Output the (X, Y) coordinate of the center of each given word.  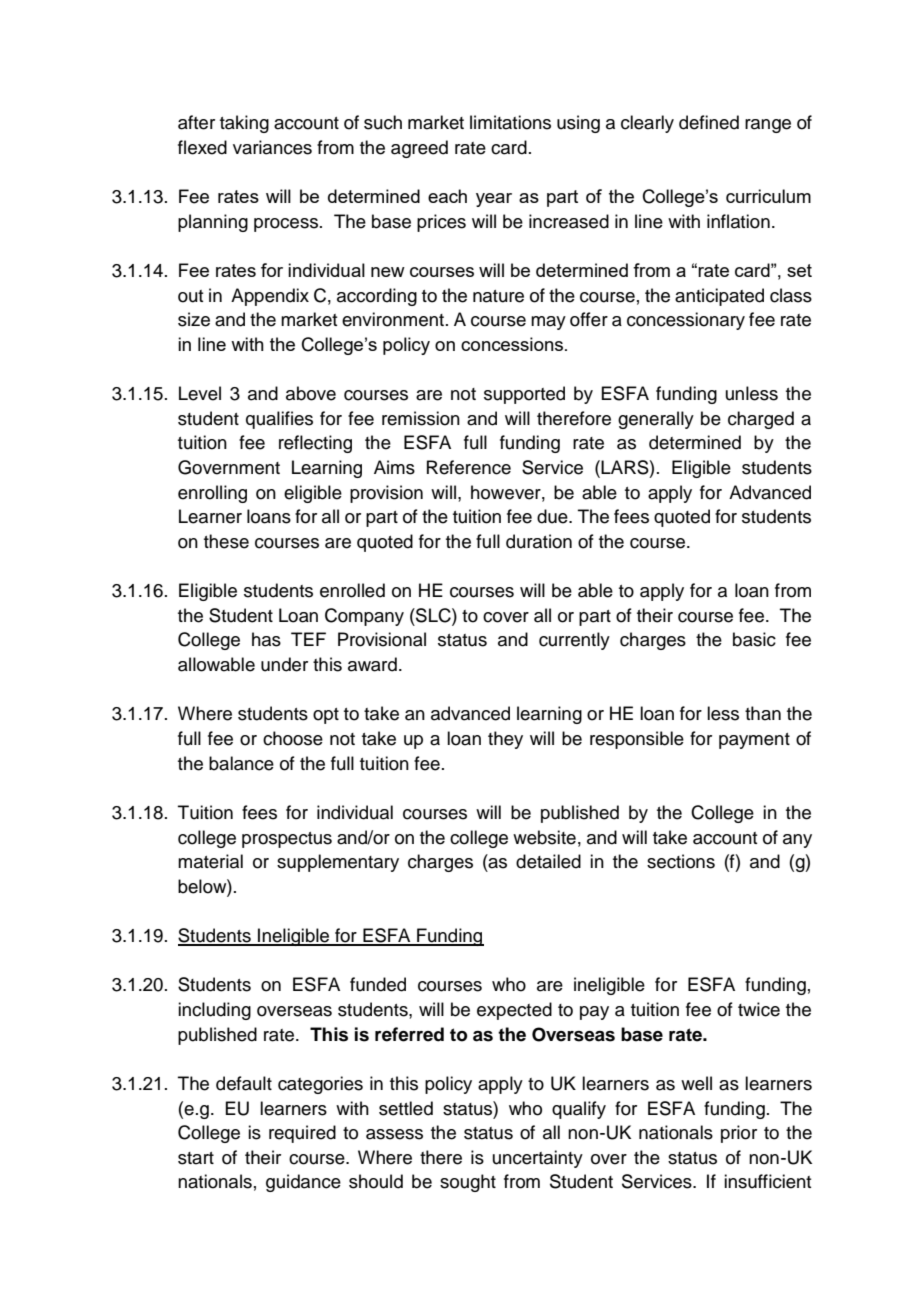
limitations (510, 122)
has (266, 639)
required (302, 1134)
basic (754, 639)
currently (574, 641)
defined (709, 122)
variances (272, 147)
